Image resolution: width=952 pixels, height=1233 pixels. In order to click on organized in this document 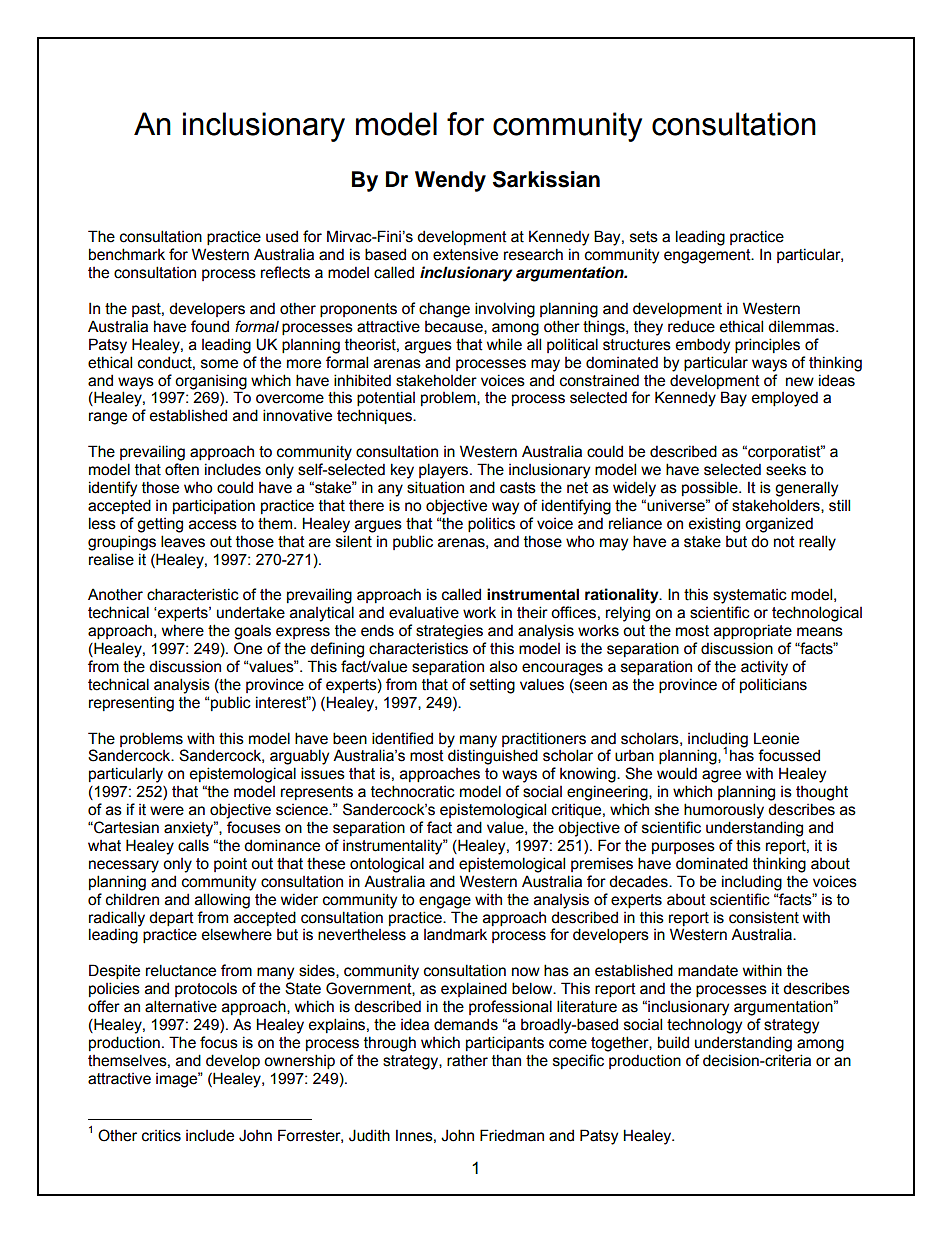, I will do `click(779, 525)`.
